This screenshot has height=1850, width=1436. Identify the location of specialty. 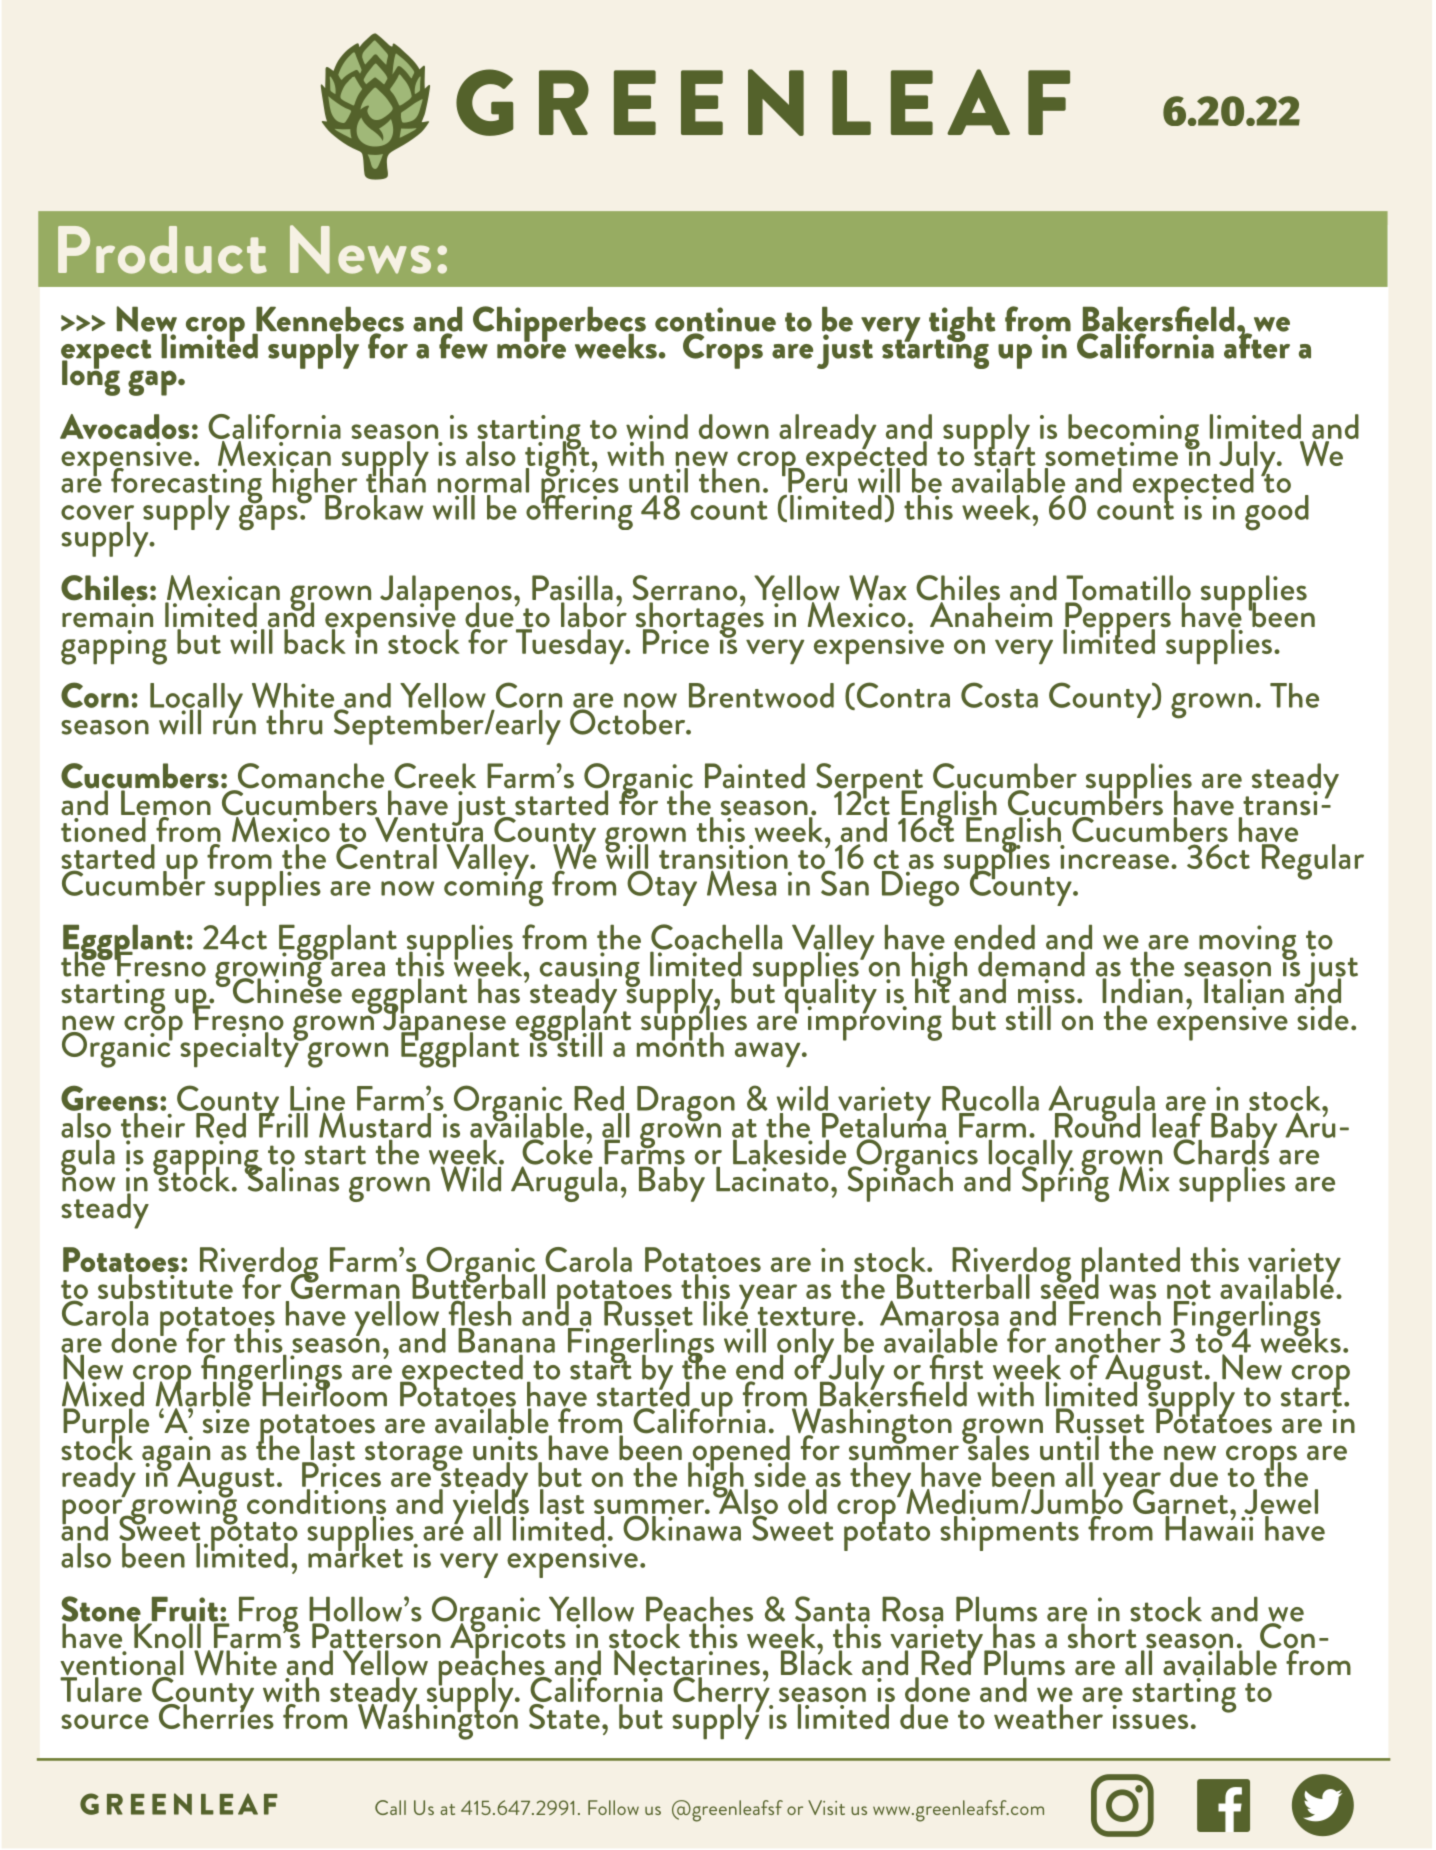
(240, 1048).
